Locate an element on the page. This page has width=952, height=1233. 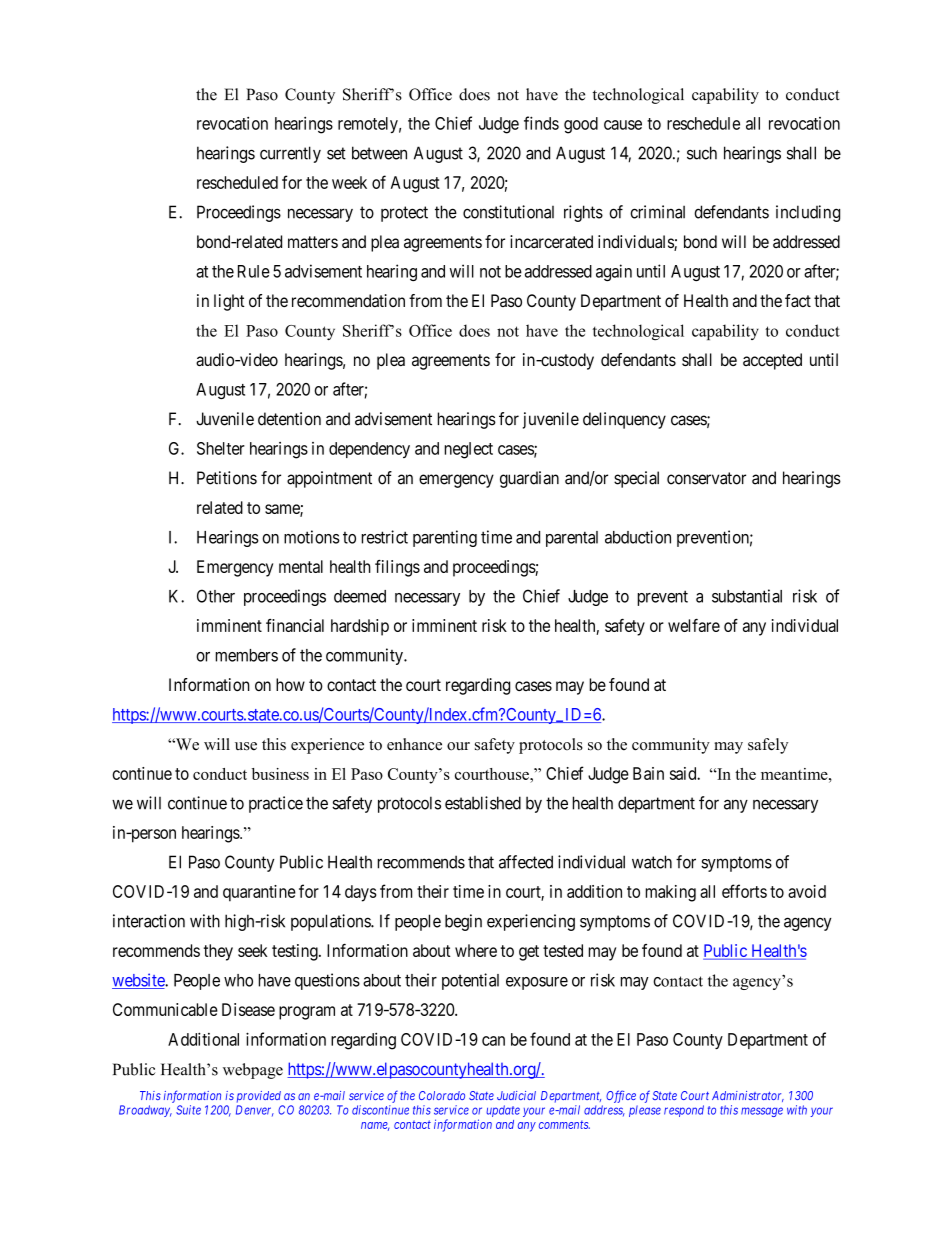
substantial is located at coordinates (747, 596).
